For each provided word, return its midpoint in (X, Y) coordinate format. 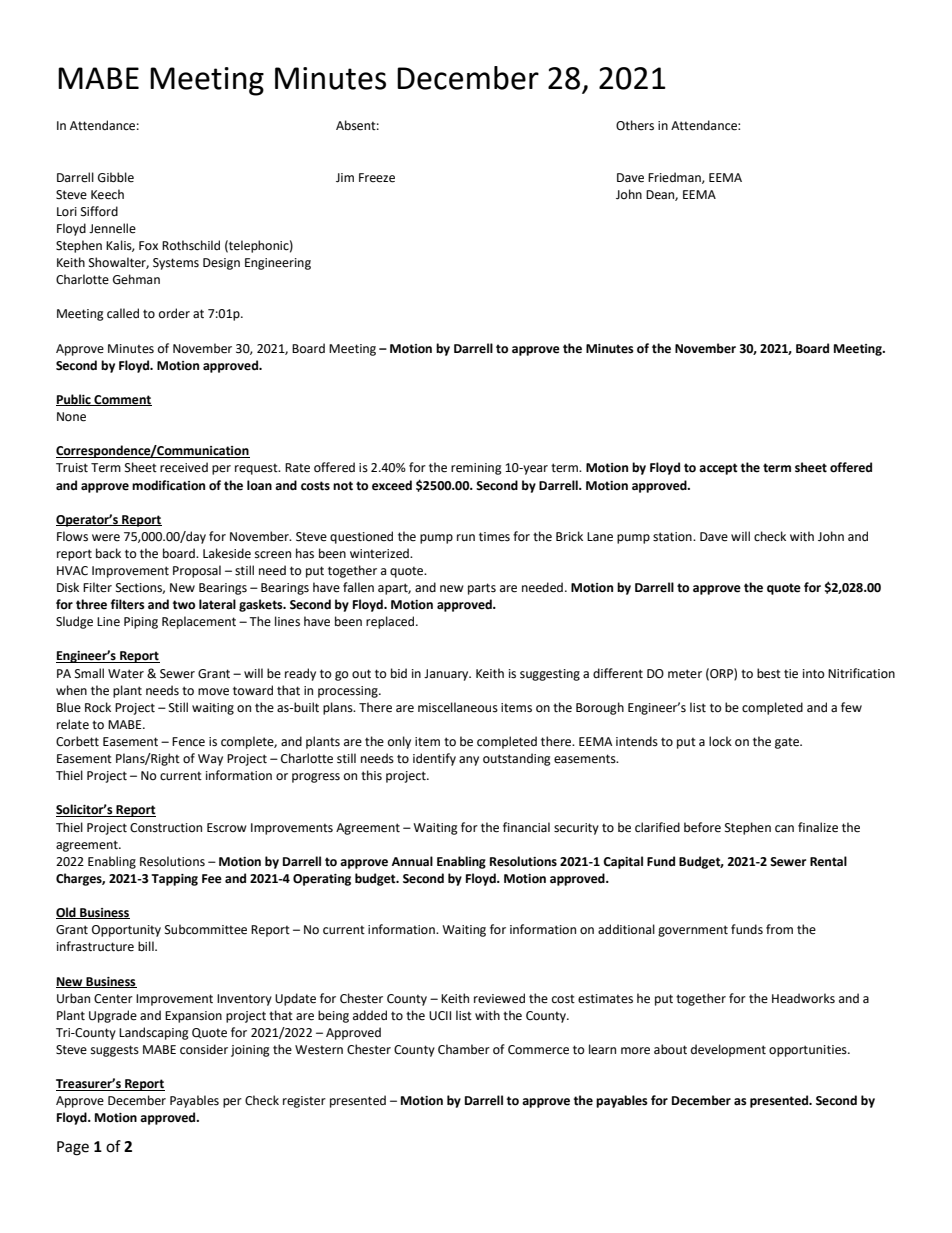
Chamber (464, 1049)
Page (73, 1148)
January (447, 675)
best (769, 673)
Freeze (377, 178)
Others (635, 125)
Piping (141, 623)
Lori (67, 212)
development (728, 1050)
